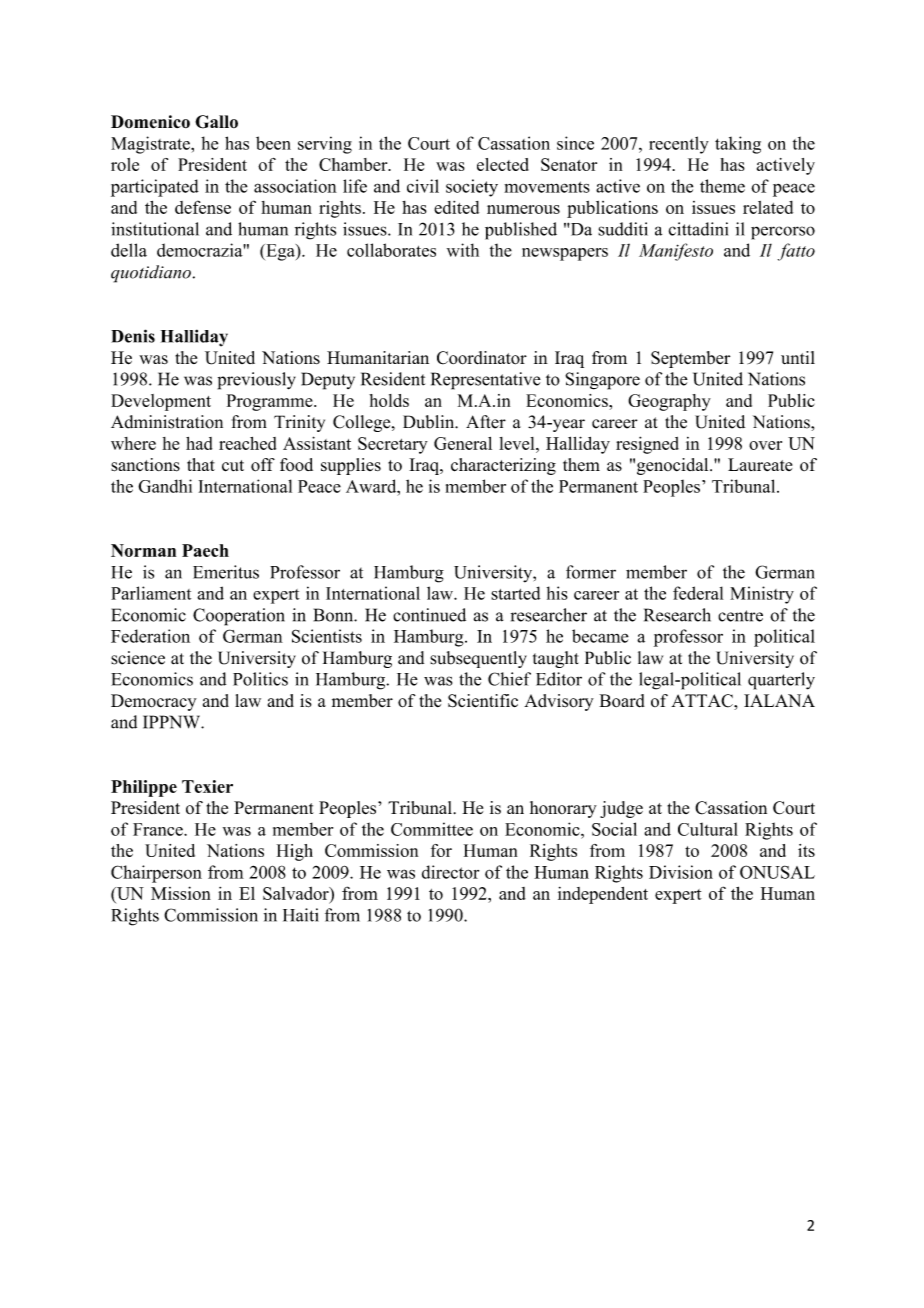 The image size is (924, 1308). Describe the element at coordinates (450, 872) in the screenshot. I see `director` at that location.
